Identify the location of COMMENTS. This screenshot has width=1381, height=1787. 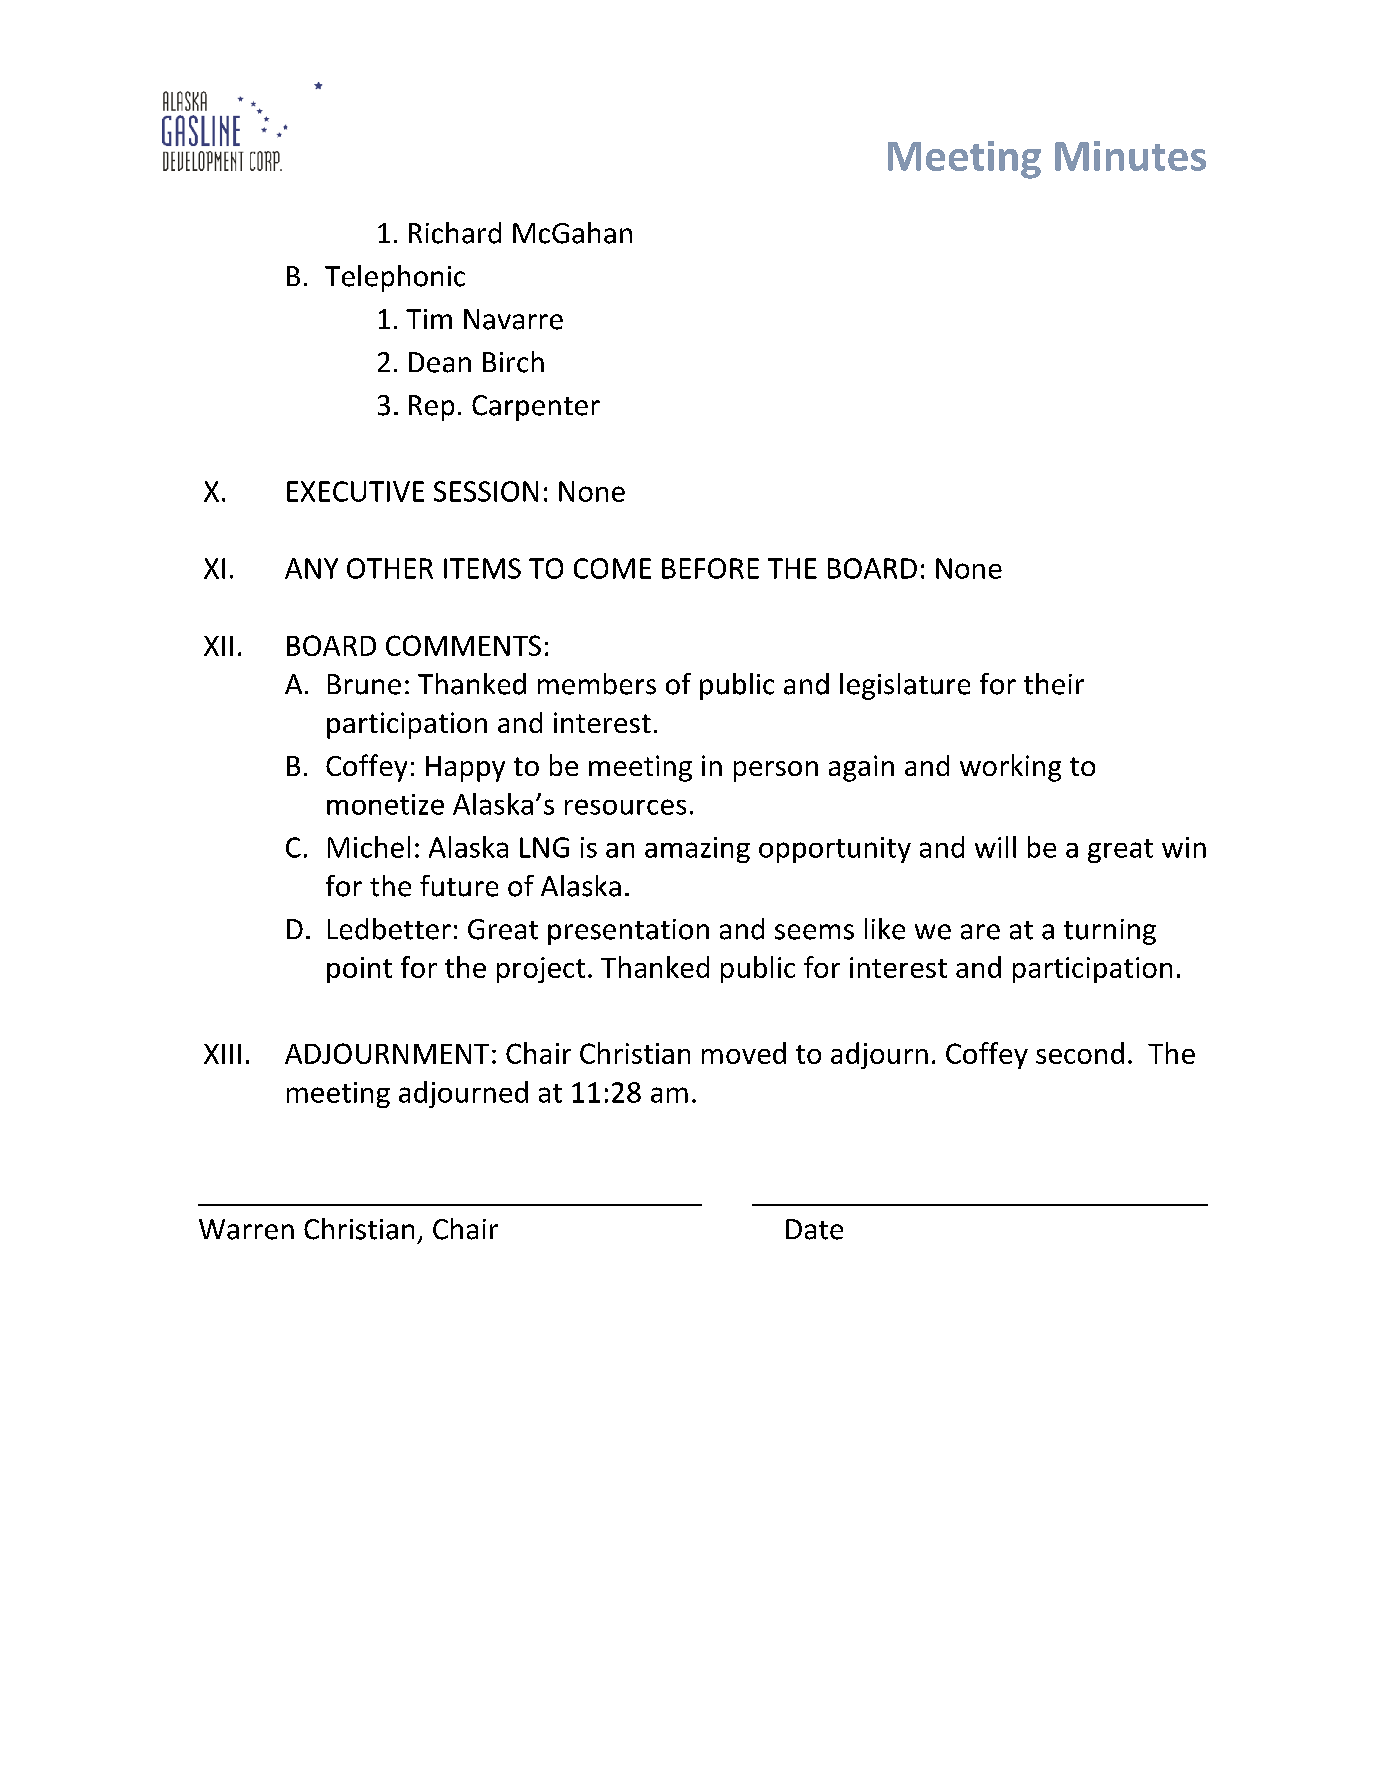
(463, 645).
